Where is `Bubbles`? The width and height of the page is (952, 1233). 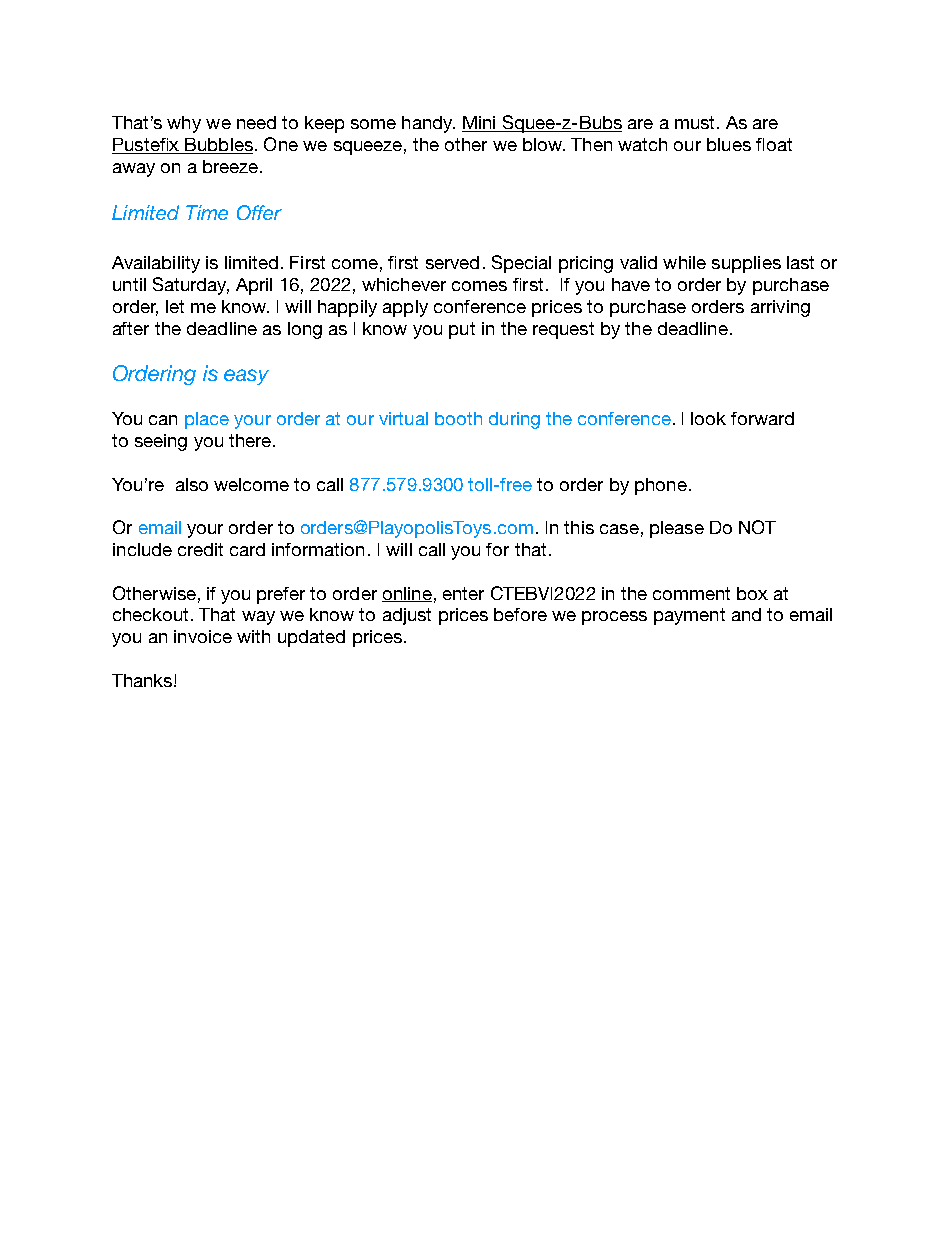 Bubbles is located at coordinates (218, 146).
